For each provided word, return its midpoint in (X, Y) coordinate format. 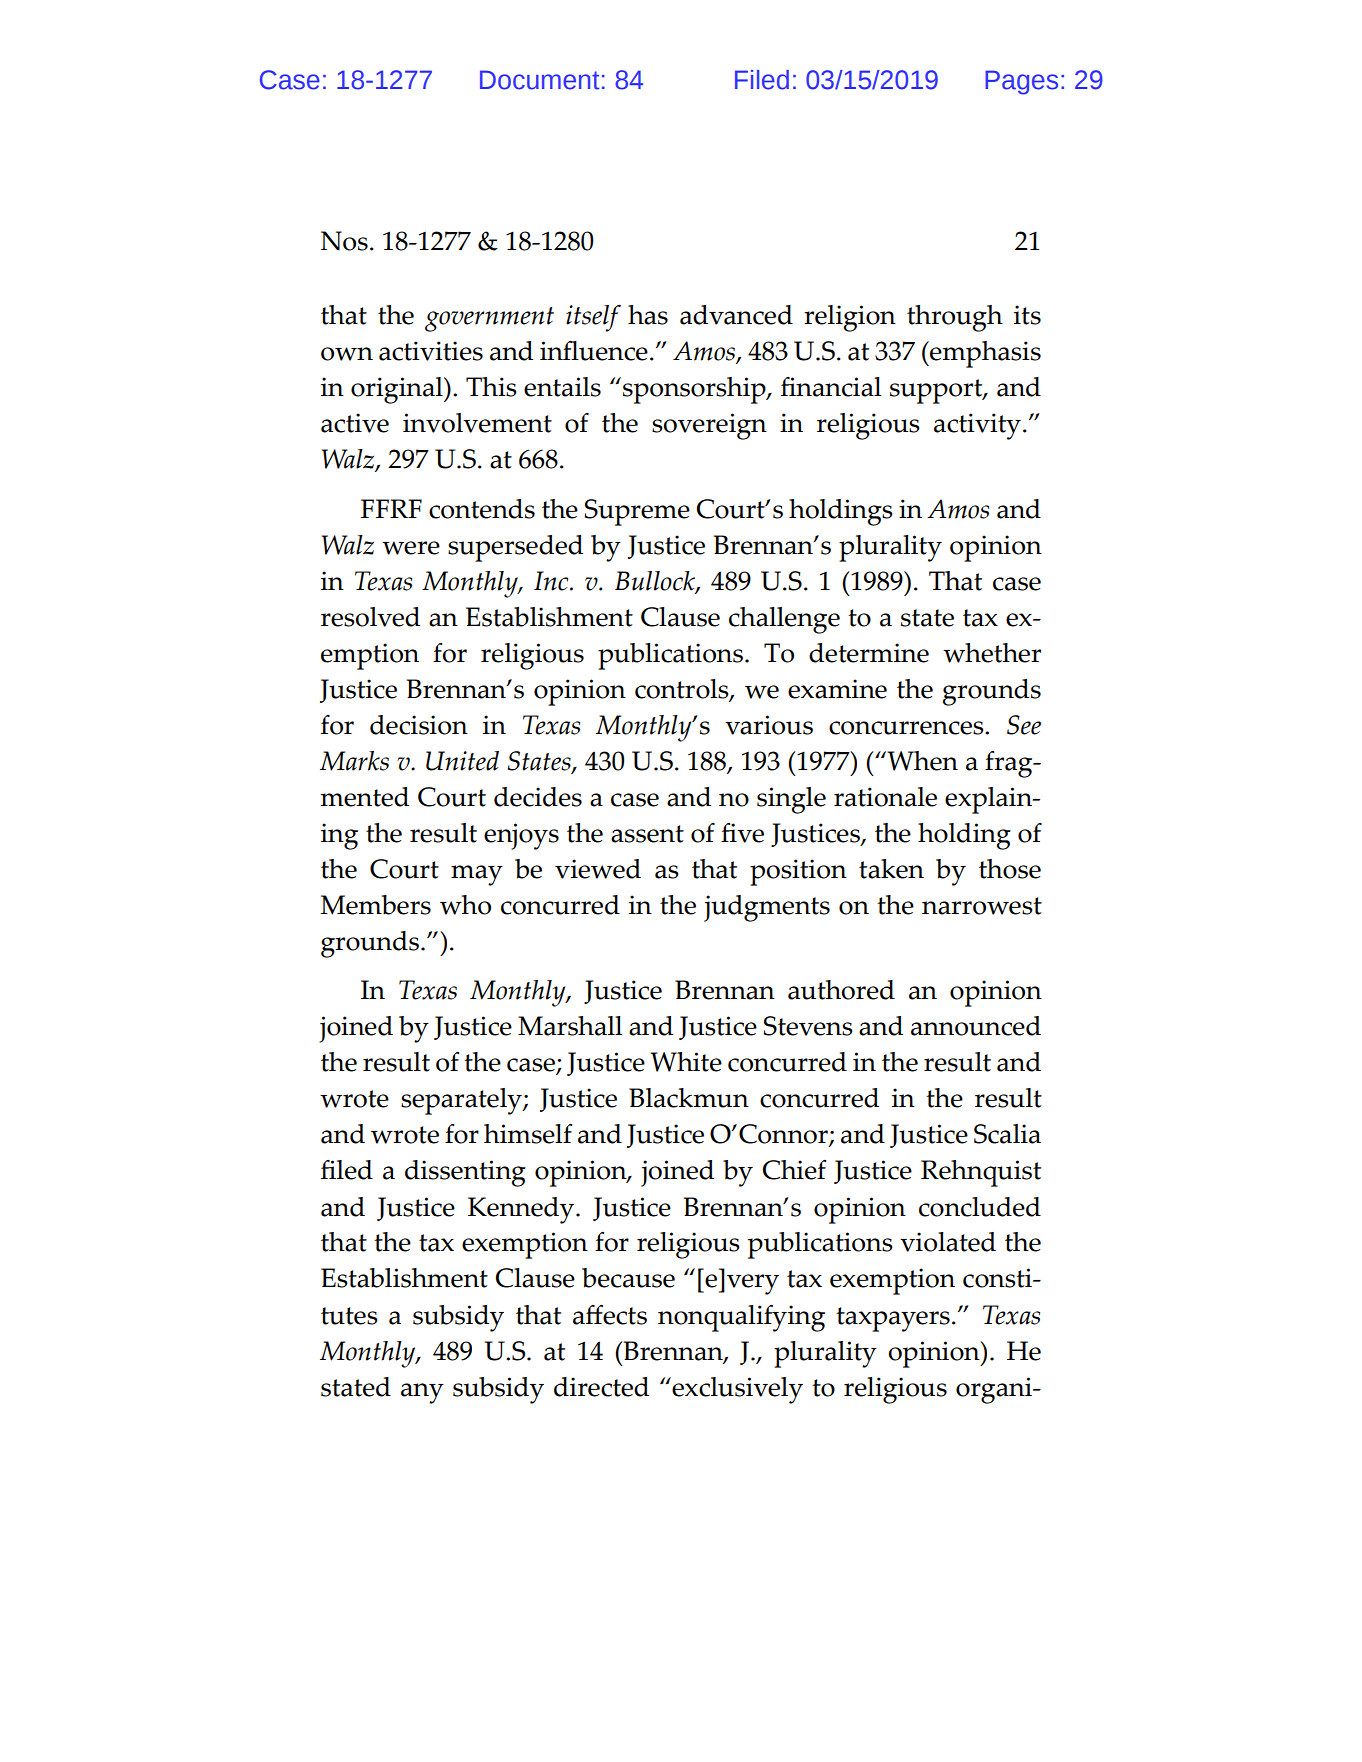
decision (419, 725)
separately (462, 1101)
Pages (1022, 82)
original (398, 390)
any (422, 1393)
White (686, 1062)
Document (540, 80)
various (769, 725)
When (921, 761)
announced (976, 1026)
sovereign (709, 426)
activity (977, 426)
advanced (736, 315)
